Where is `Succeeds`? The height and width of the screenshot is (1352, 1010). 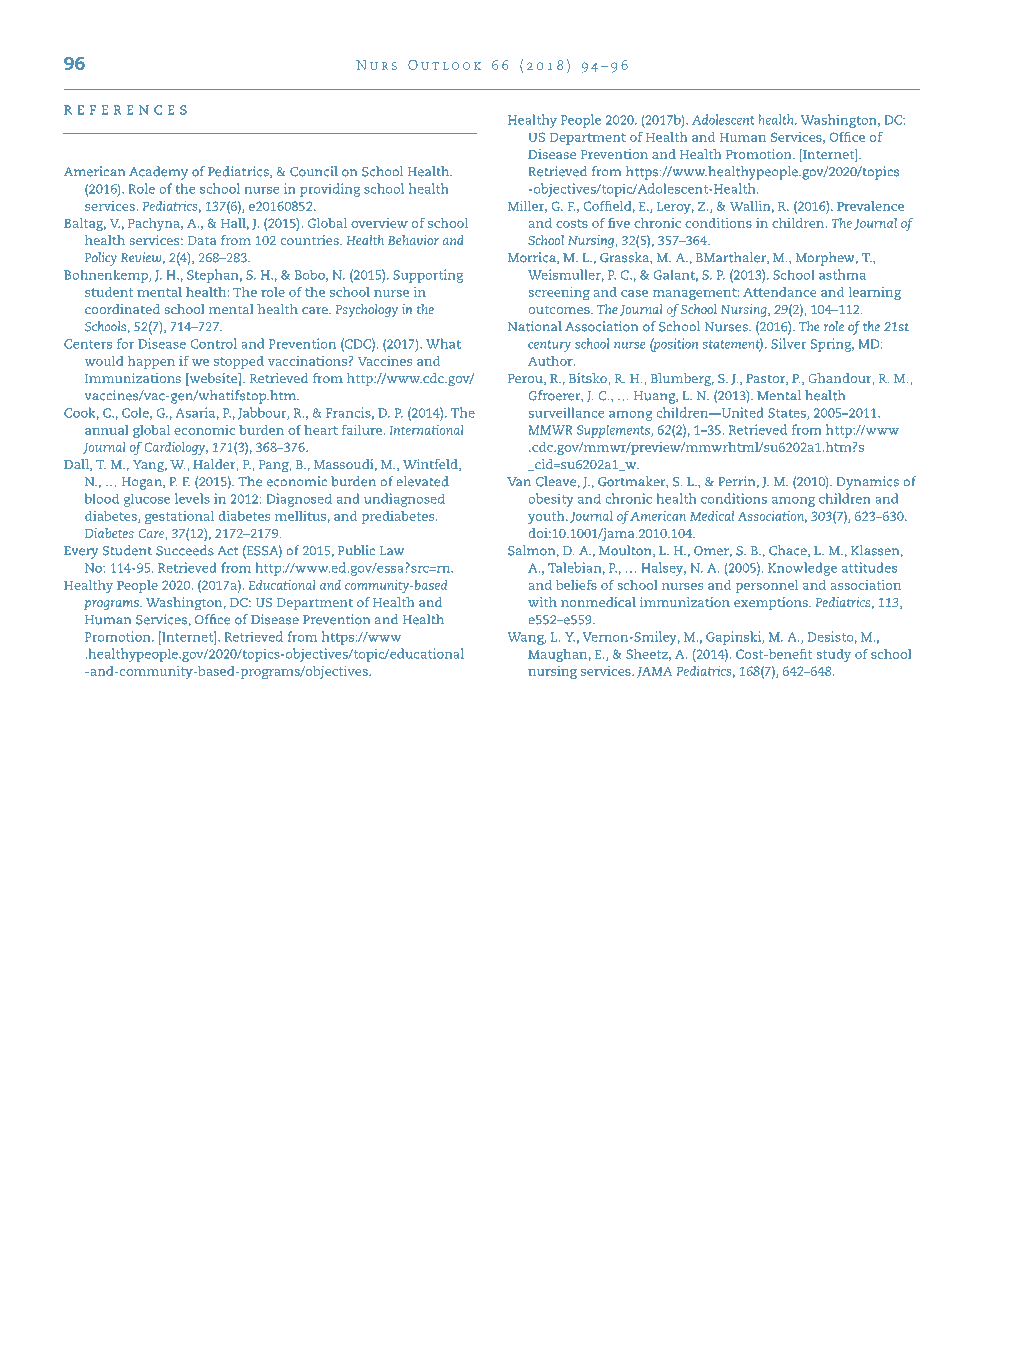 Succeeds is located at coordinates (185, 550).
